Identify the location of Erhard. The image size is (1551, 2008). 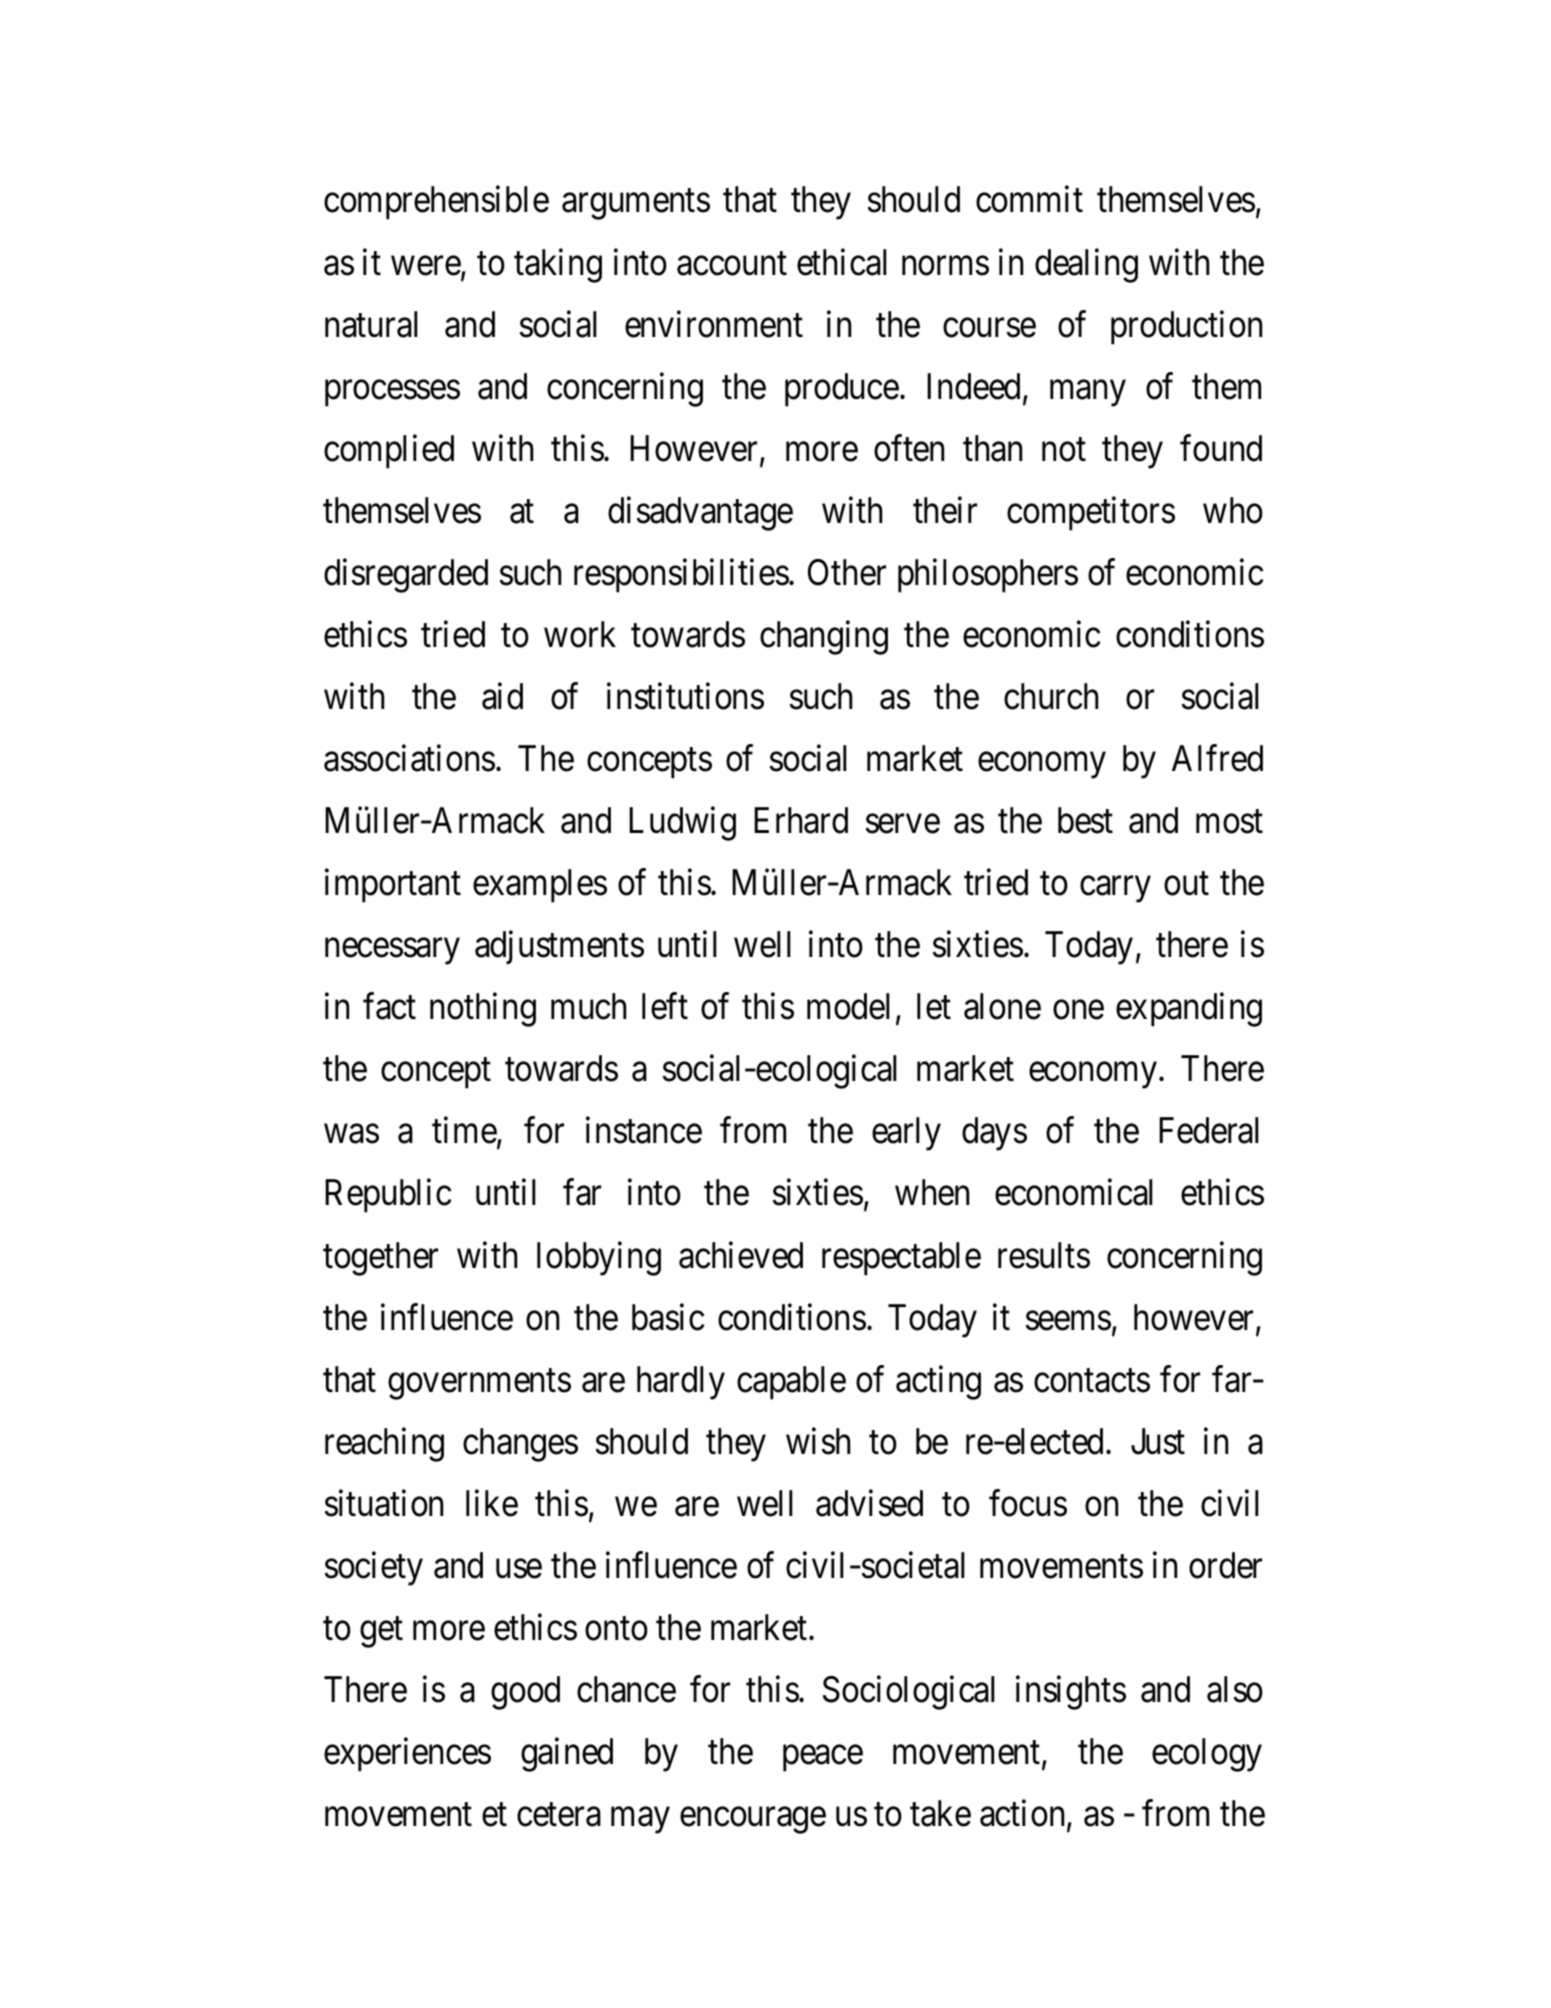
(801, 820).
